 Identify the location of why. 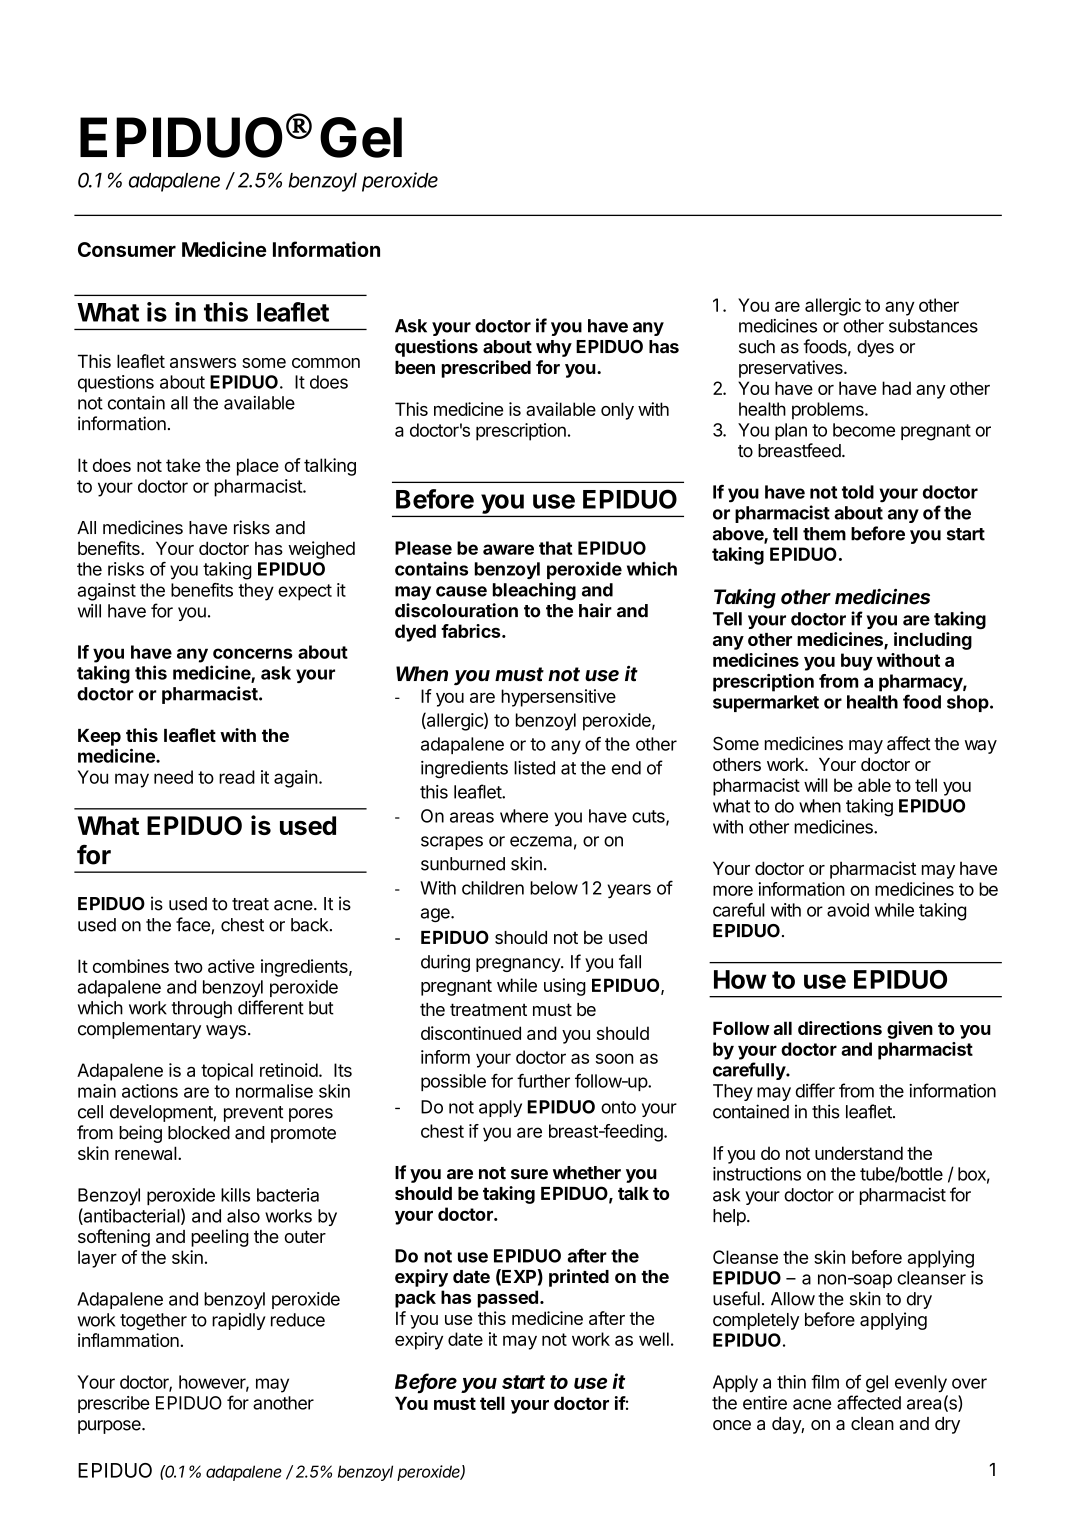
(554, 348).
